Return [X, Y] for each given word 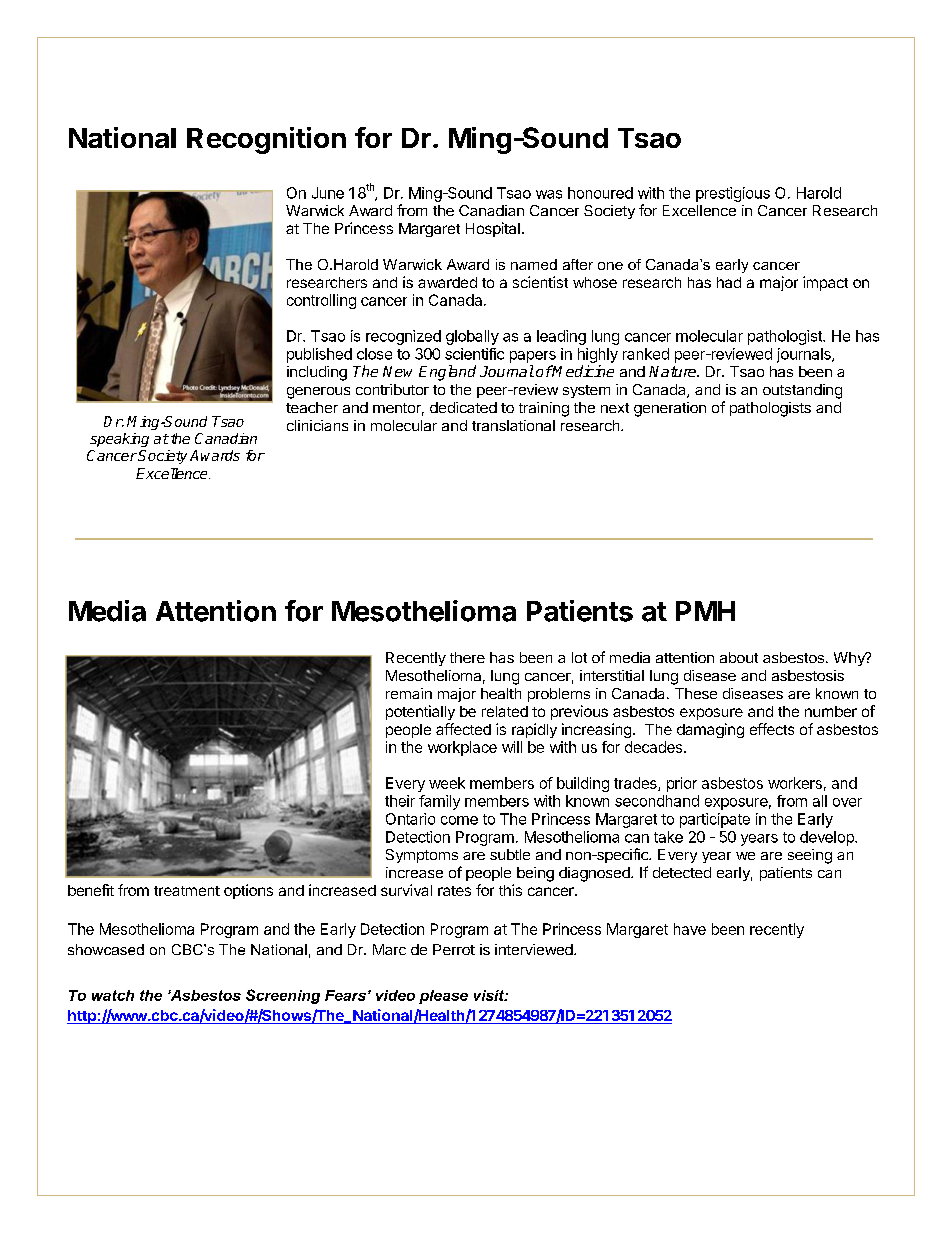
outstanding [802, 391]
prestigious [733, 194]
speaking [119, 440]
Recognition [266, 140]
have [690, 929]
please [443, 997]
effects [772, 729]
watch [113, 995]
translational [513, 425]
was [549, 194]
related [505, 711]
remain [409, 693]
